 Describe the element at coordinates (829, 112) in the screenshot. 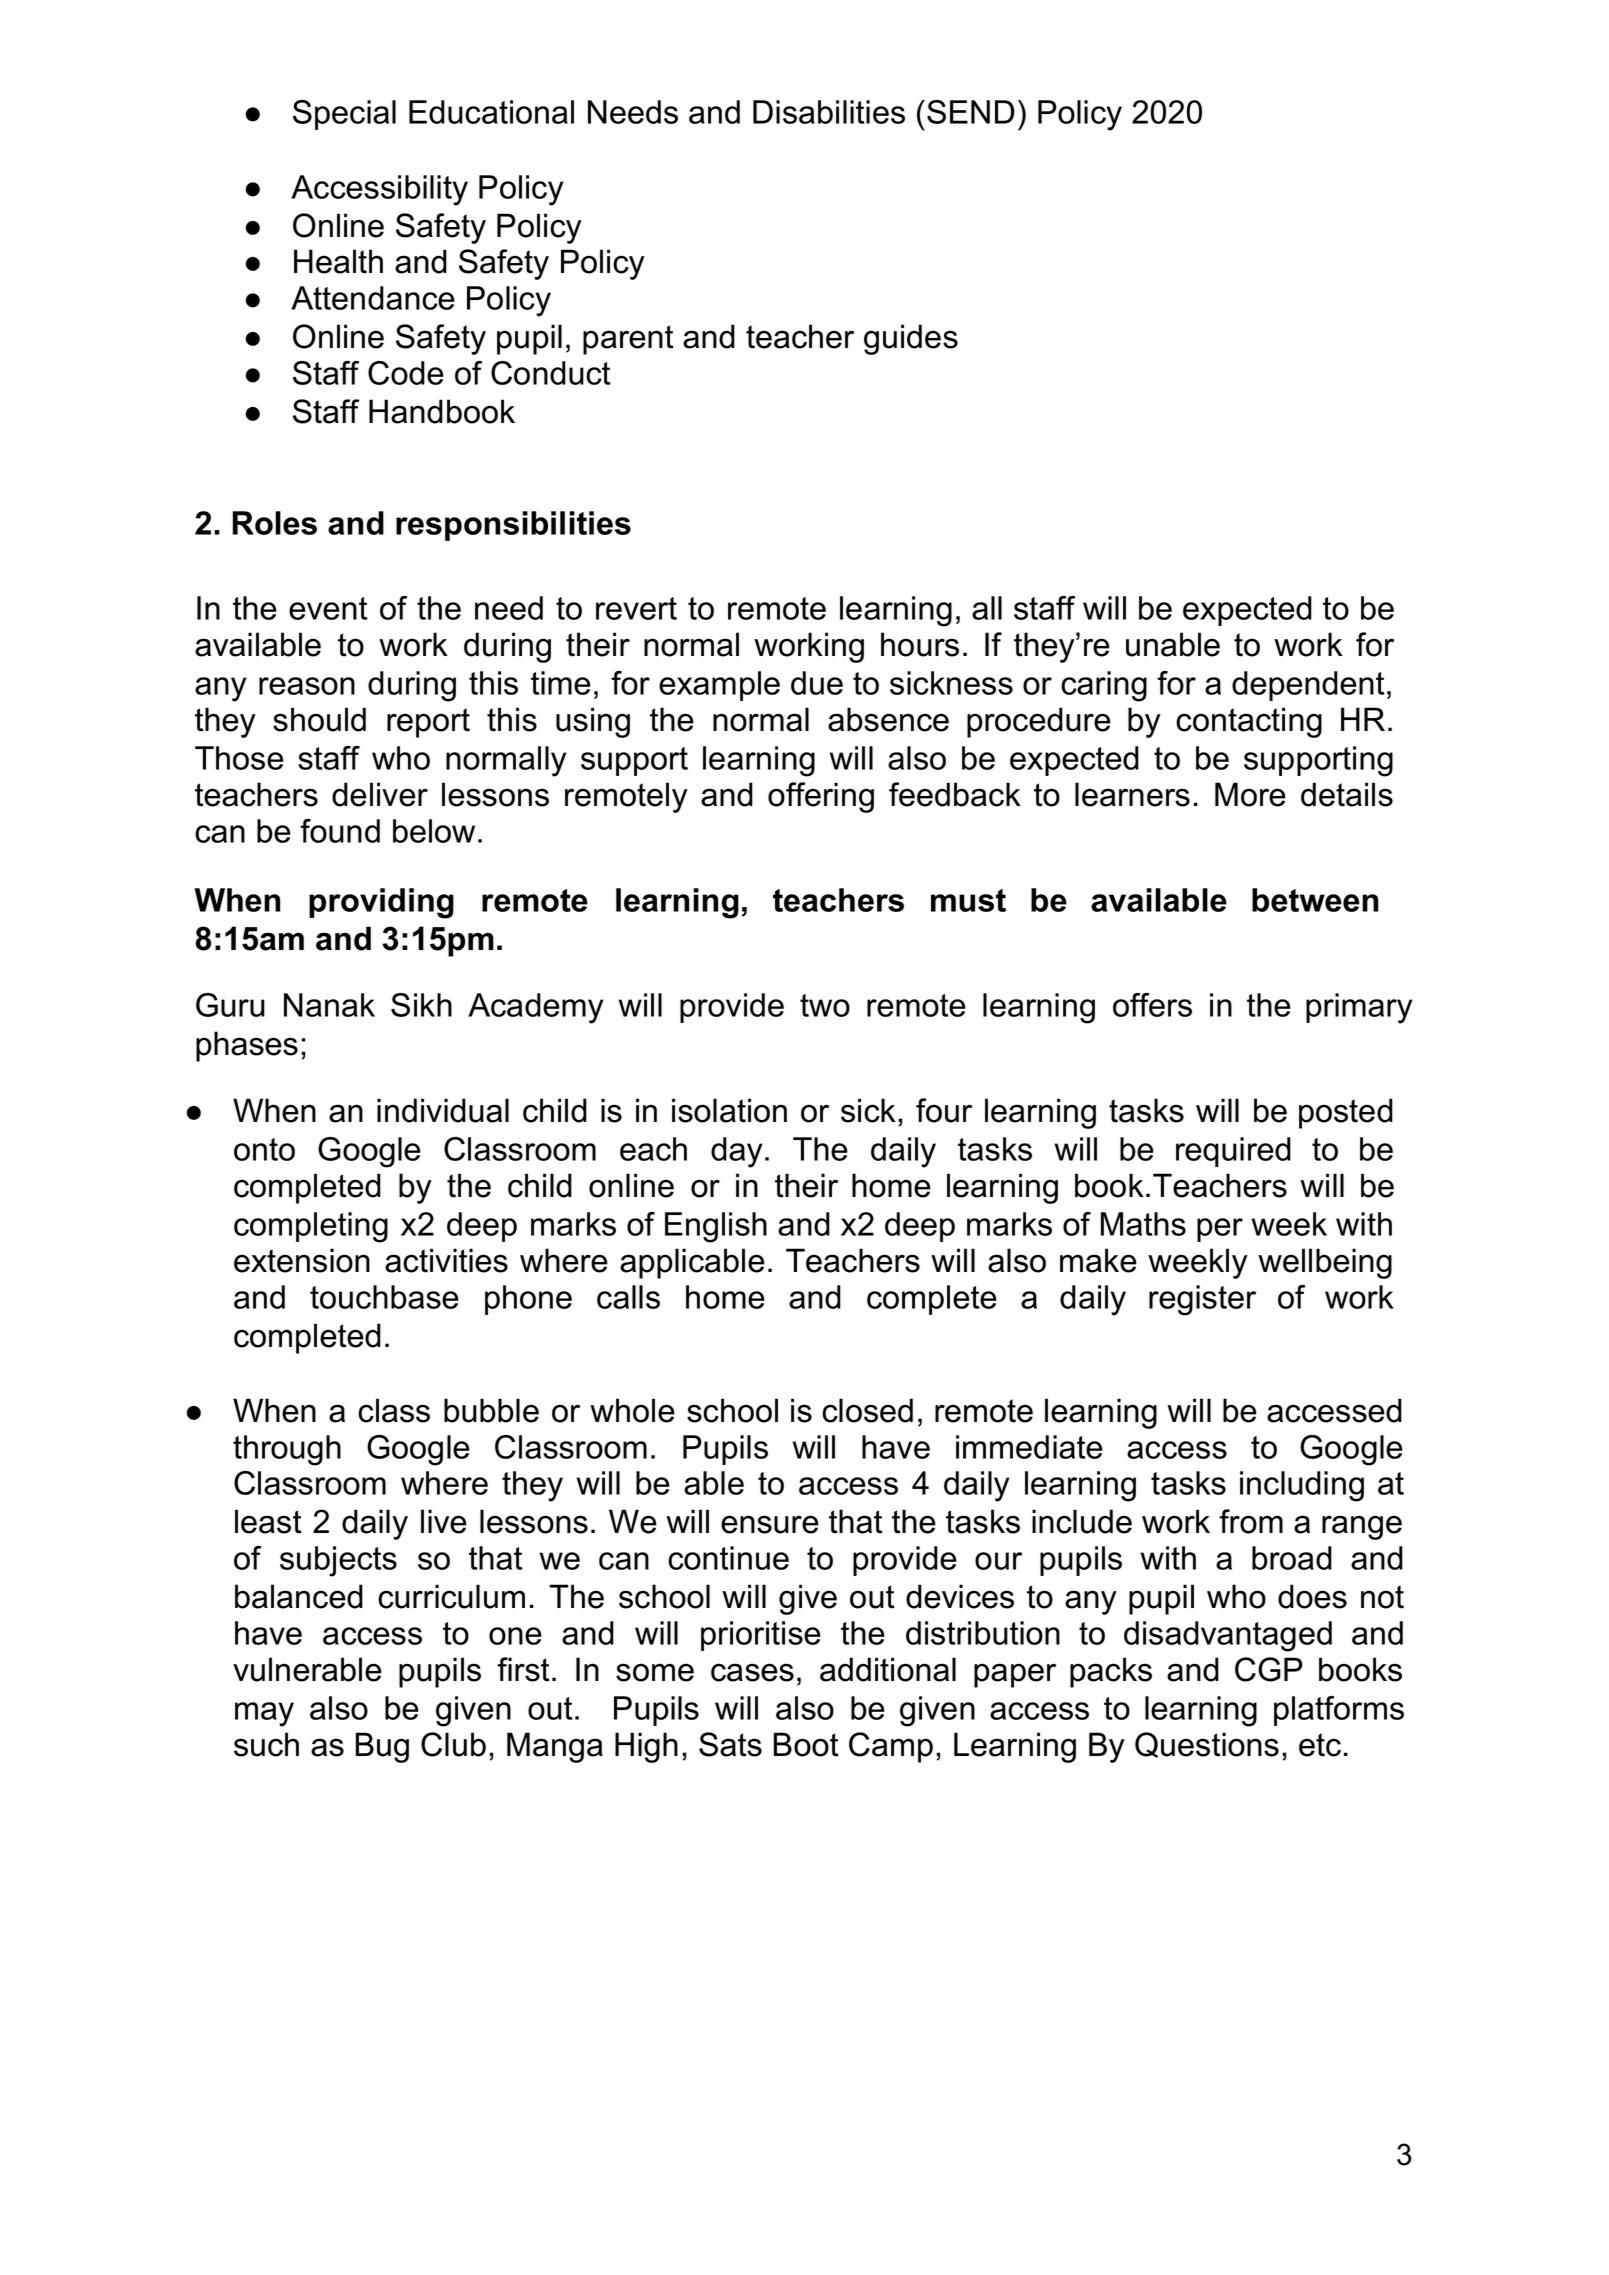

I see `Disabilities` at that location.
